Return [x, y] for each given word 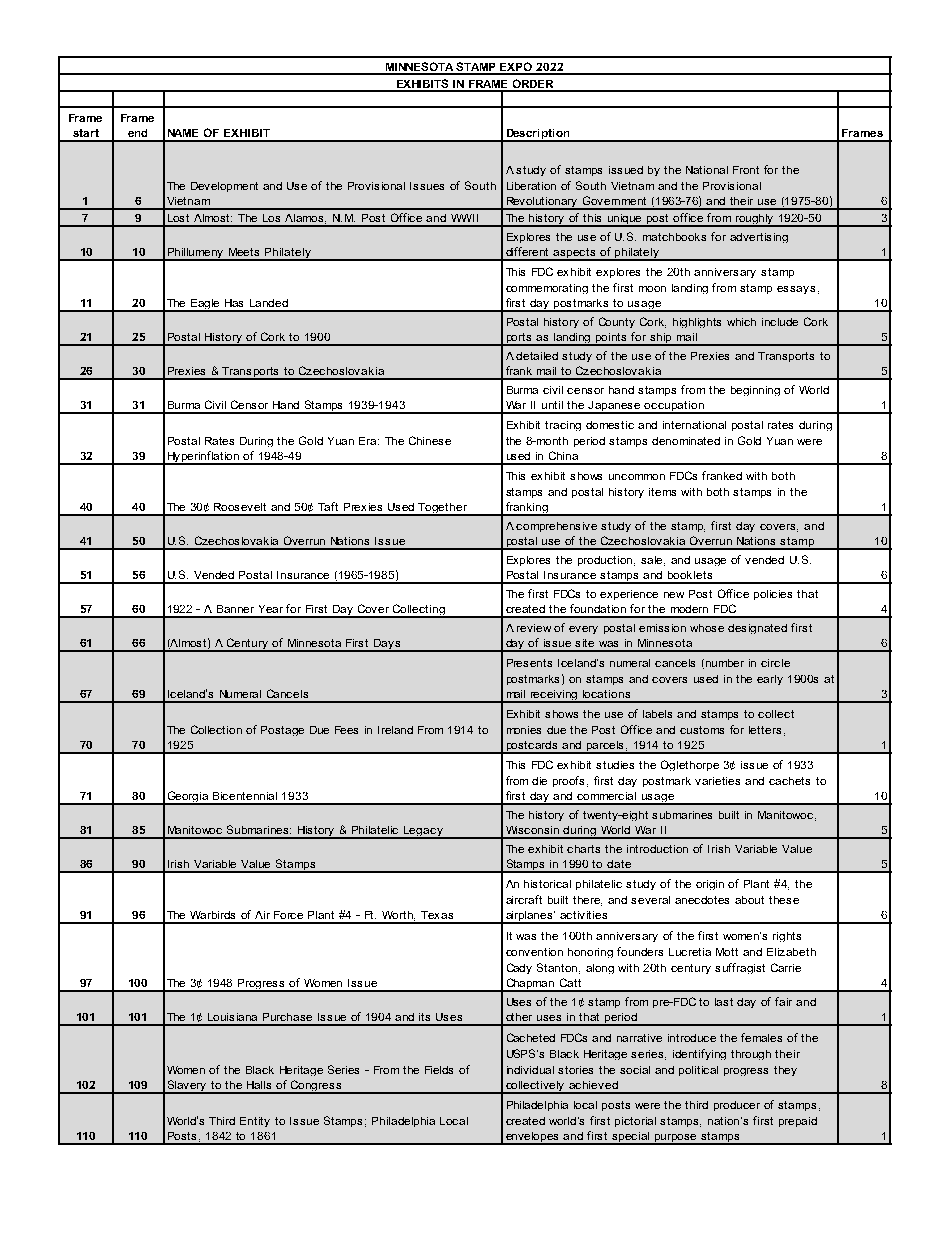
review [534, 628]
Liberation [531, 186]
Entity [255, 1122]
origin [710, 885]
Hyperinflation [204, 458]
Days [387, 645]
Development [224, 187]
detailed [537, 356]
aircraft [524, 899]
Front [746, 170]
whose [707, 628]
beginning [755, 391]
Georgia [188, 798]
